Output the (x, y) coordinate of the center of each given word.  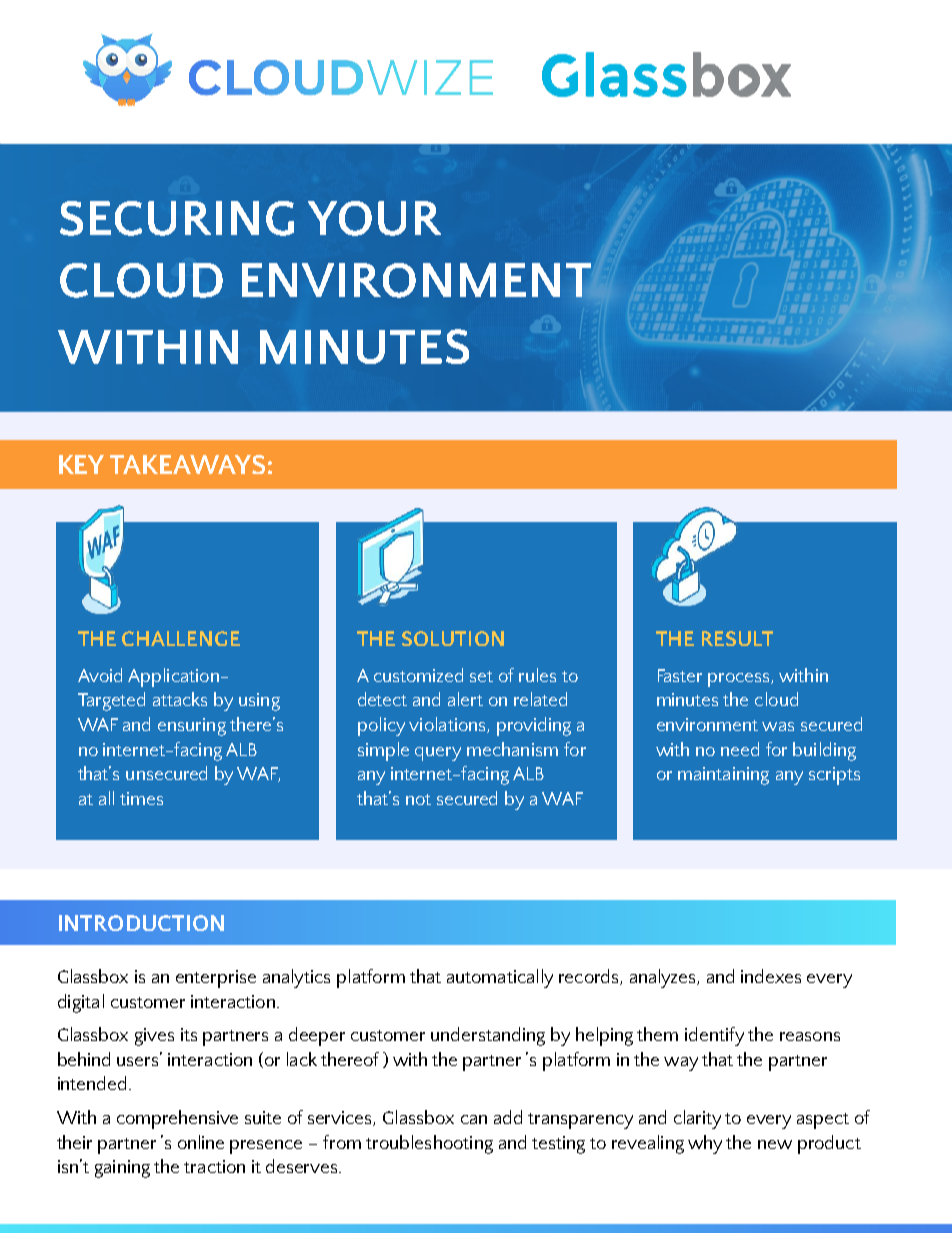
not (418, 799)
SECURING (177, 218)
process (740, 680)
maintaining (723, 776)
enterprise (216, 979)
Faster (680, 675)
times (141, 798)
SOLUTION (453, 638)
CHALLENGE (181, 638)
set (481, 676)
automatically (500, 978)
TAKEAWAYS (187, 464)
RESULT (737, 638)
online (201, 1142)
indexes (771, 976)
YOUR (374, 218)
